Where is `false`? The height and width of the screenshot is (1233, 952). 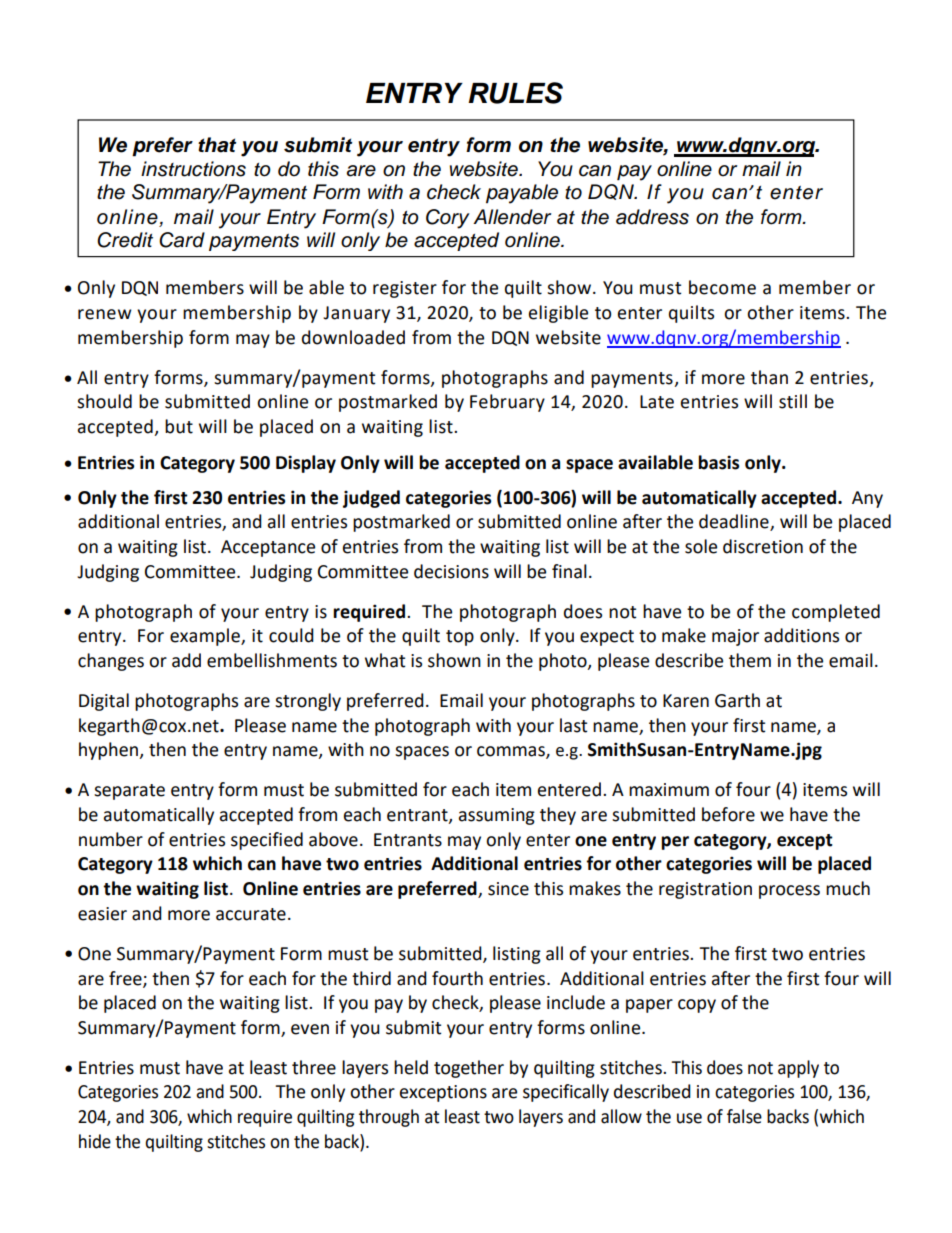
false is located at coordinates (744, 1116).
